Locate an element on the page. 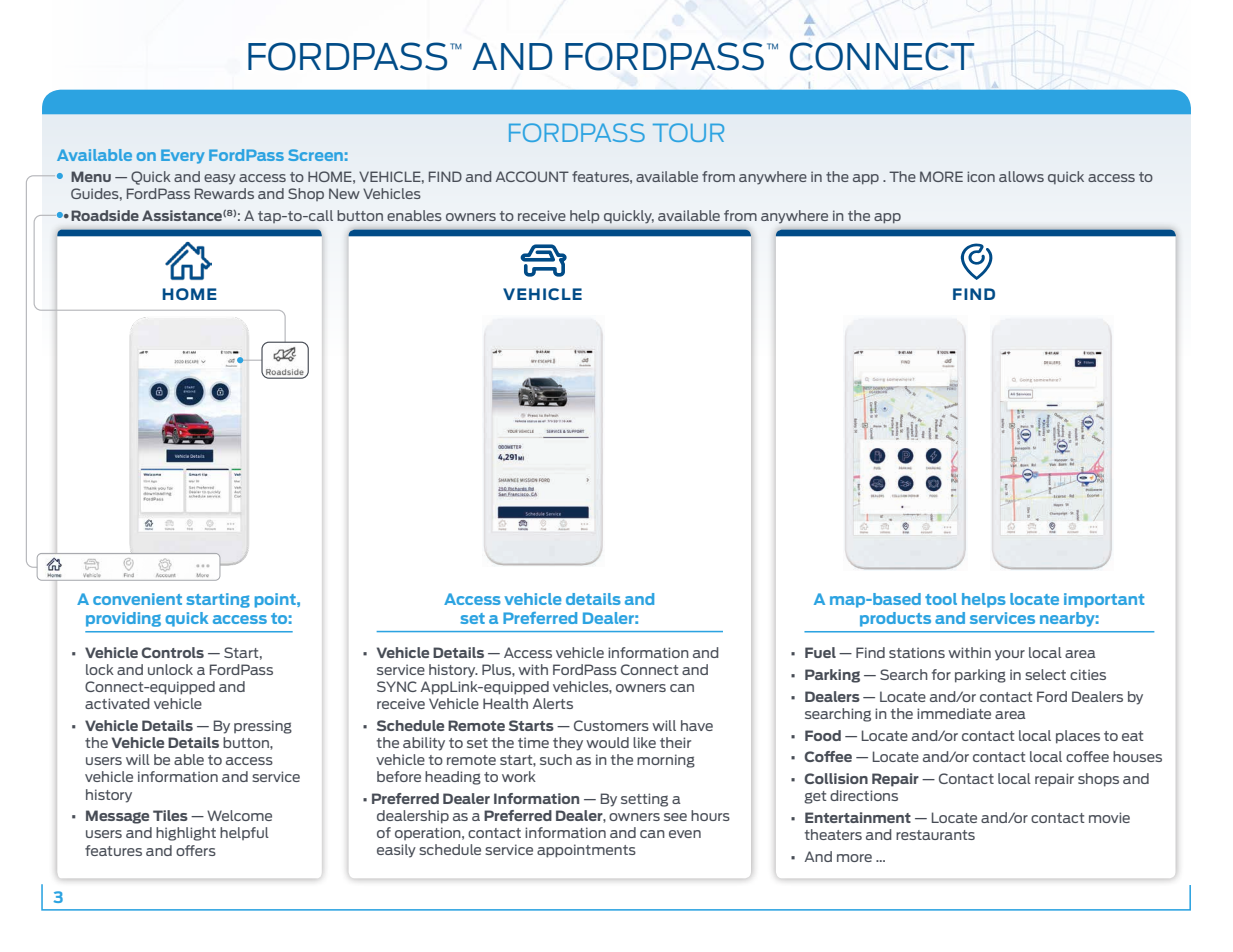  Rewards is located at coordinates (224, 193).
